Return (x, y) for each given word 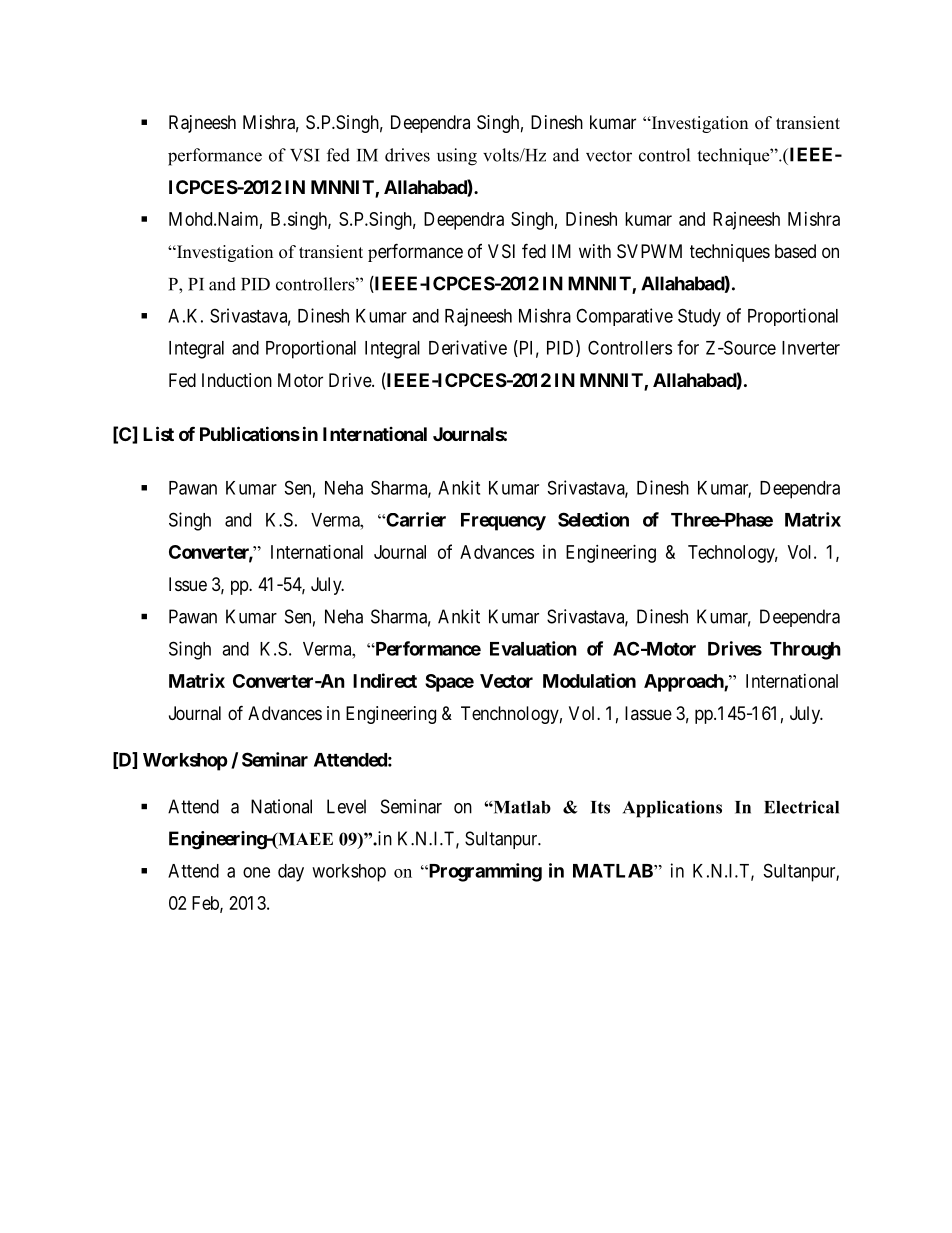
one (256, 872)
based (795, 251)
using (457, 157)
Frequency (503, 522)
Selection (593, 519)
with (595, 251)
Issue (188, 584)
